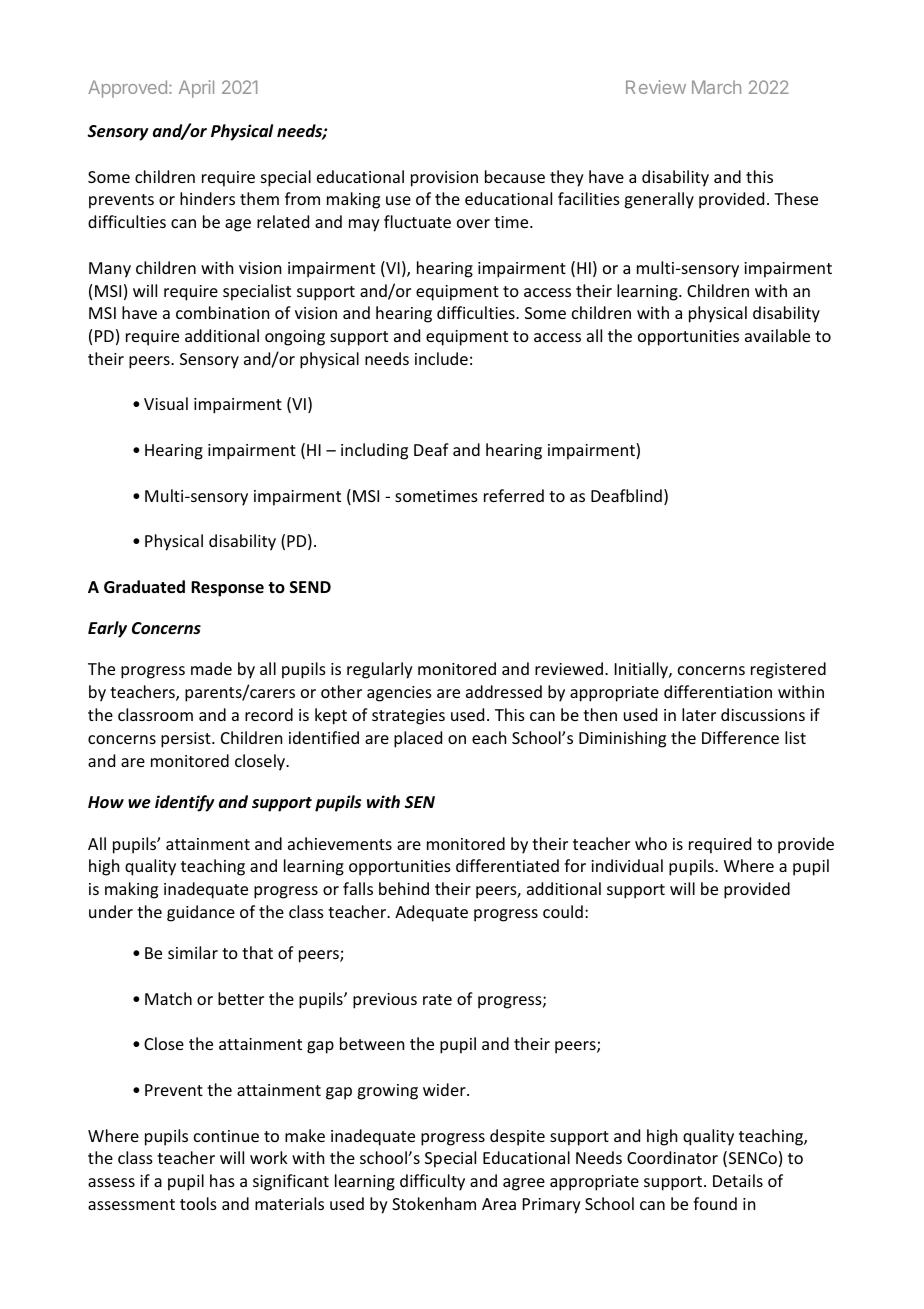 This image has height=1309, width=924. Describe the element at coordinates (507, 865) in the image. I see `differentiated` at that location.
